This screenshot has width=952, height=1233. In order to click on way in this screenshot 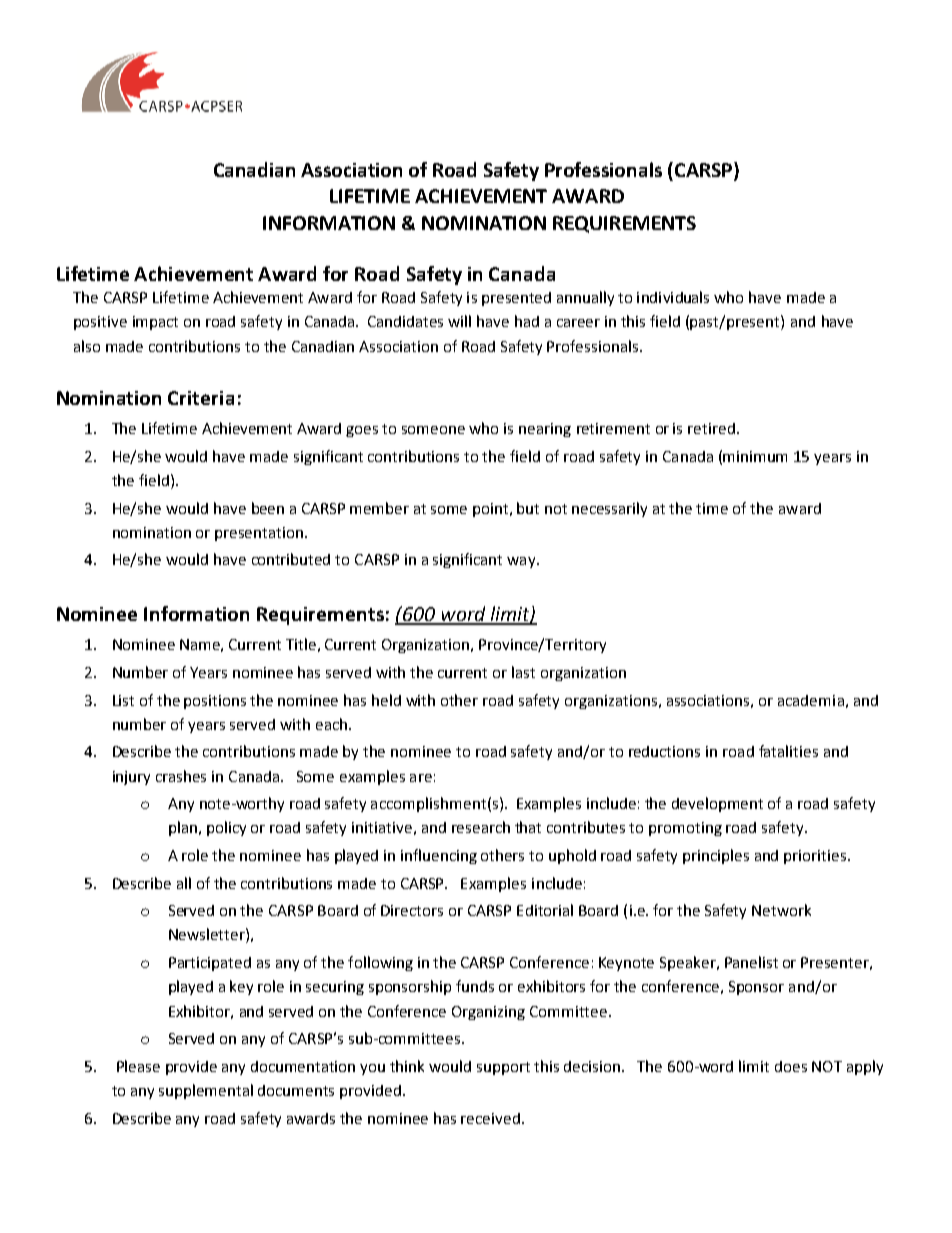, I will do `click(522, 562)`.
